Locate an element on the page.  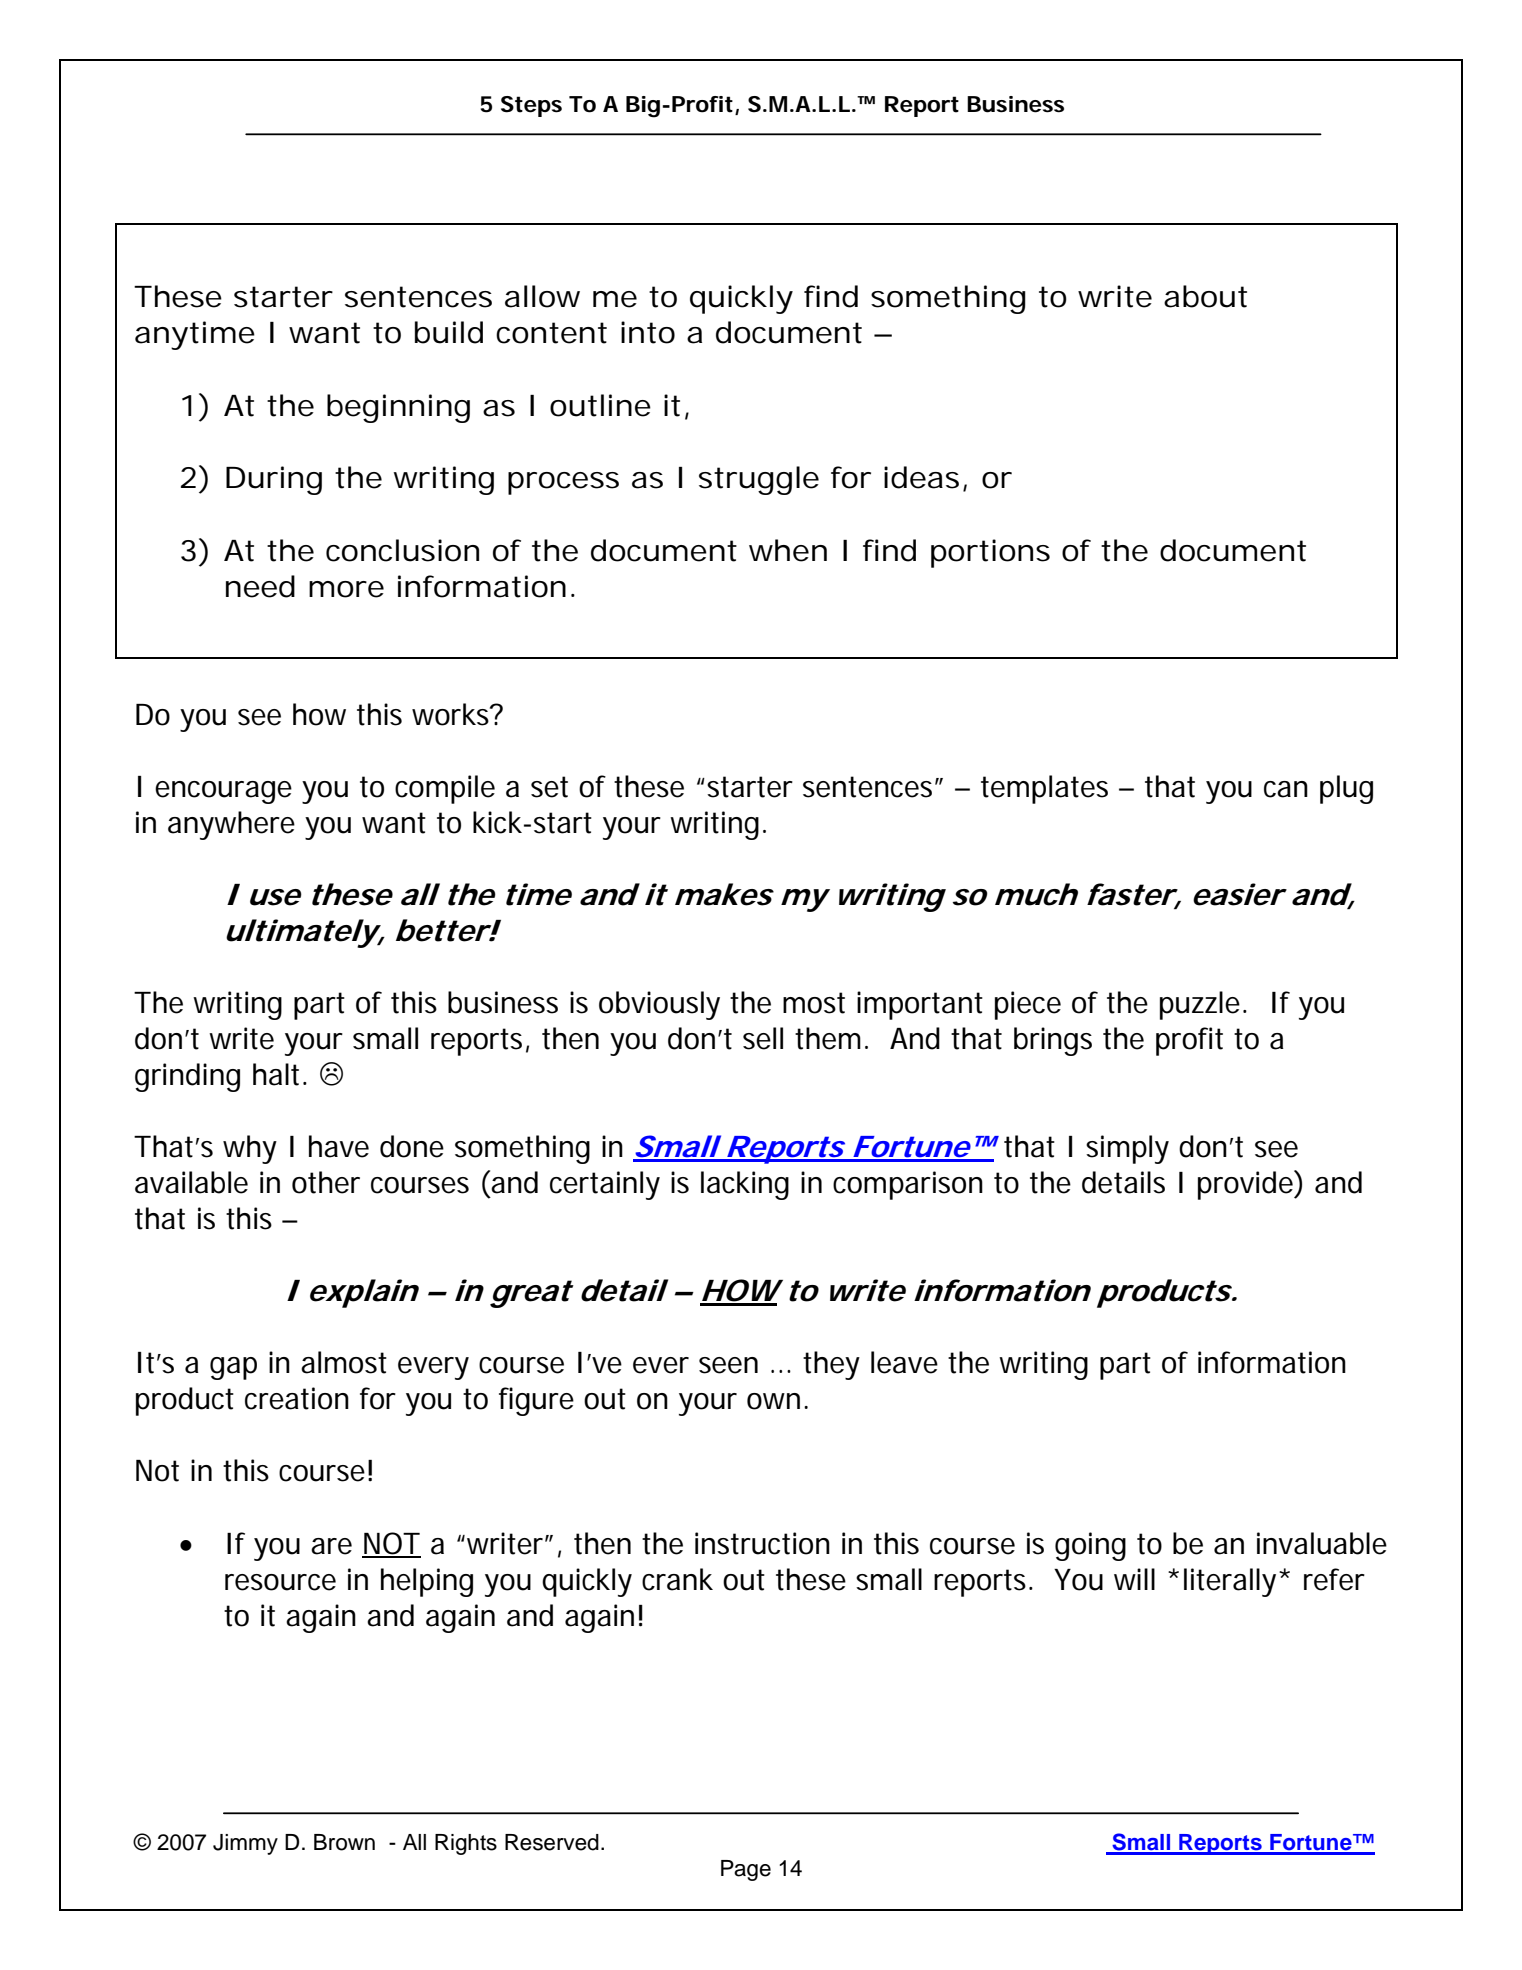
can is located at coordinates (1286, 789).
